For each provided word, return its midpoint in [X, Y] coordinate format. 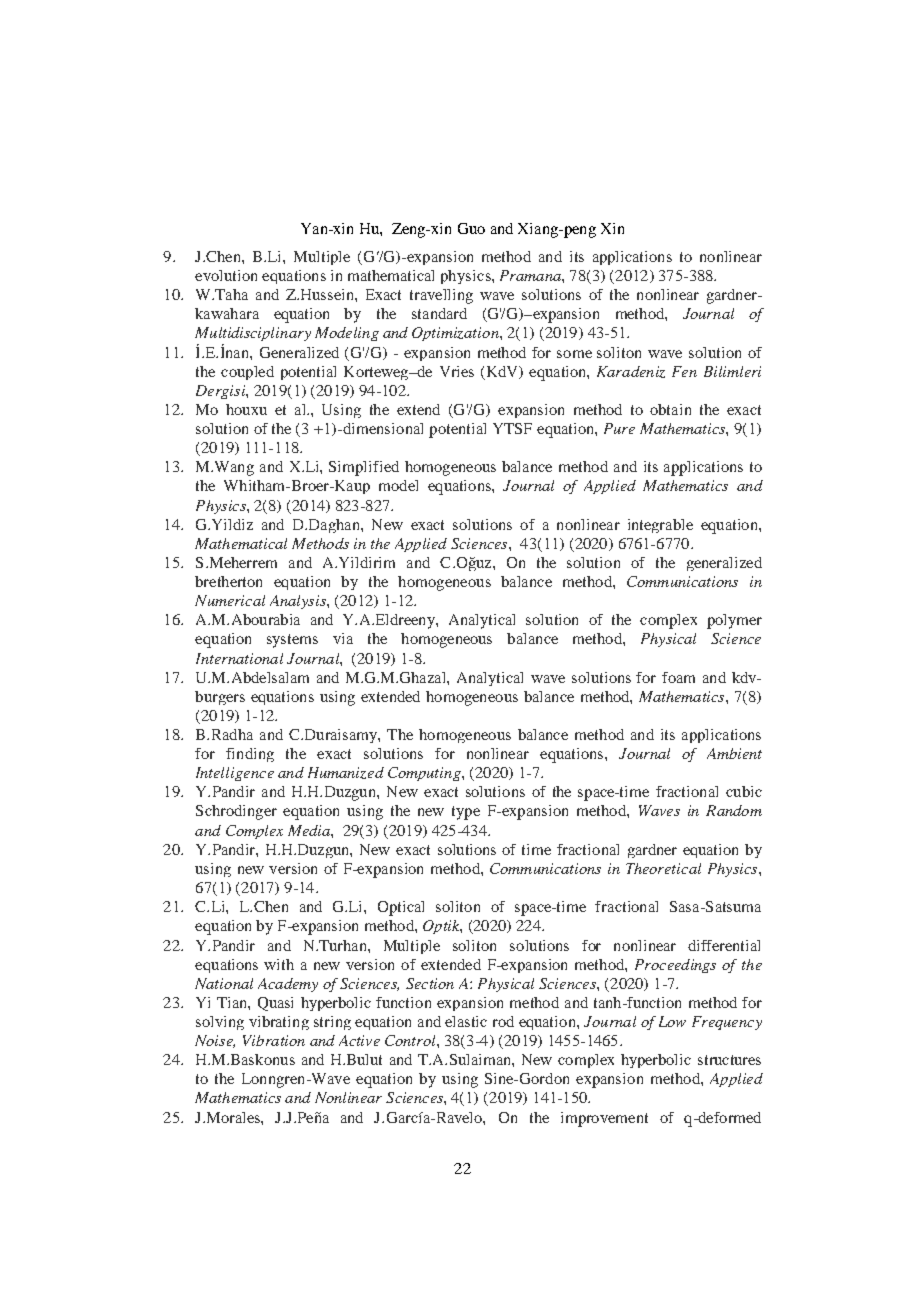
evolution [226, 275]
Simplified [364, 468]
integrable [660, 526]
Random [734, 810]
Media [310, 830]
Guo [471, 228]
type [466, 813]
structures [729, 1060]
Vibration [274, 1040]
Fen [684, 371]
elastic [466, 1021]
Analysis [299, 602]
